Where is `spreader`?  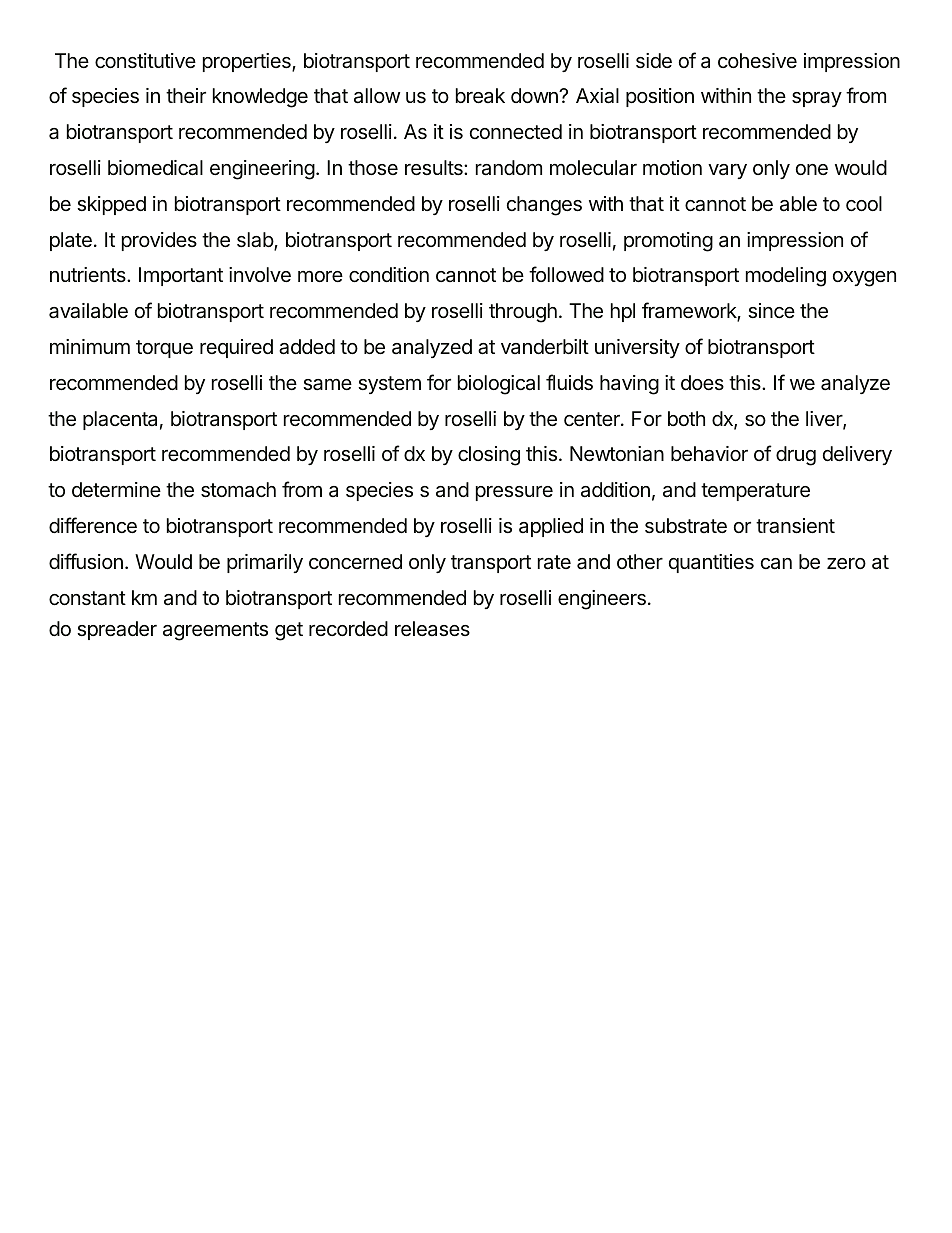 spreader is located at coordinates (117, 630).
